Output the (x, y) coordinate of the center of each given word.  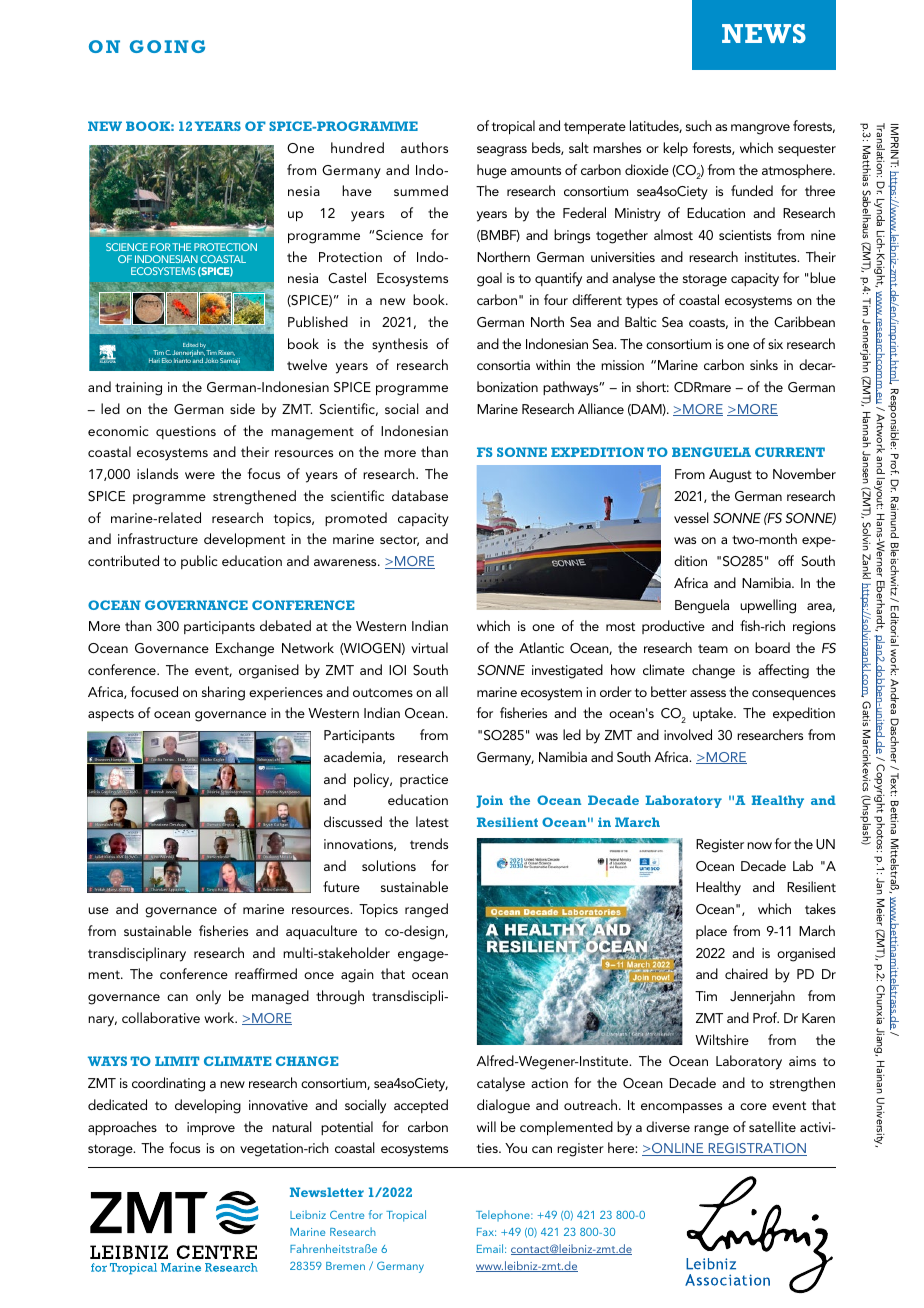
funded (752, 190)
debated (285, 625)
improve (211, 1128)
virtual (429, 647)
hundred (357, 147)
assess (708, 693)
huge (492, 171)
